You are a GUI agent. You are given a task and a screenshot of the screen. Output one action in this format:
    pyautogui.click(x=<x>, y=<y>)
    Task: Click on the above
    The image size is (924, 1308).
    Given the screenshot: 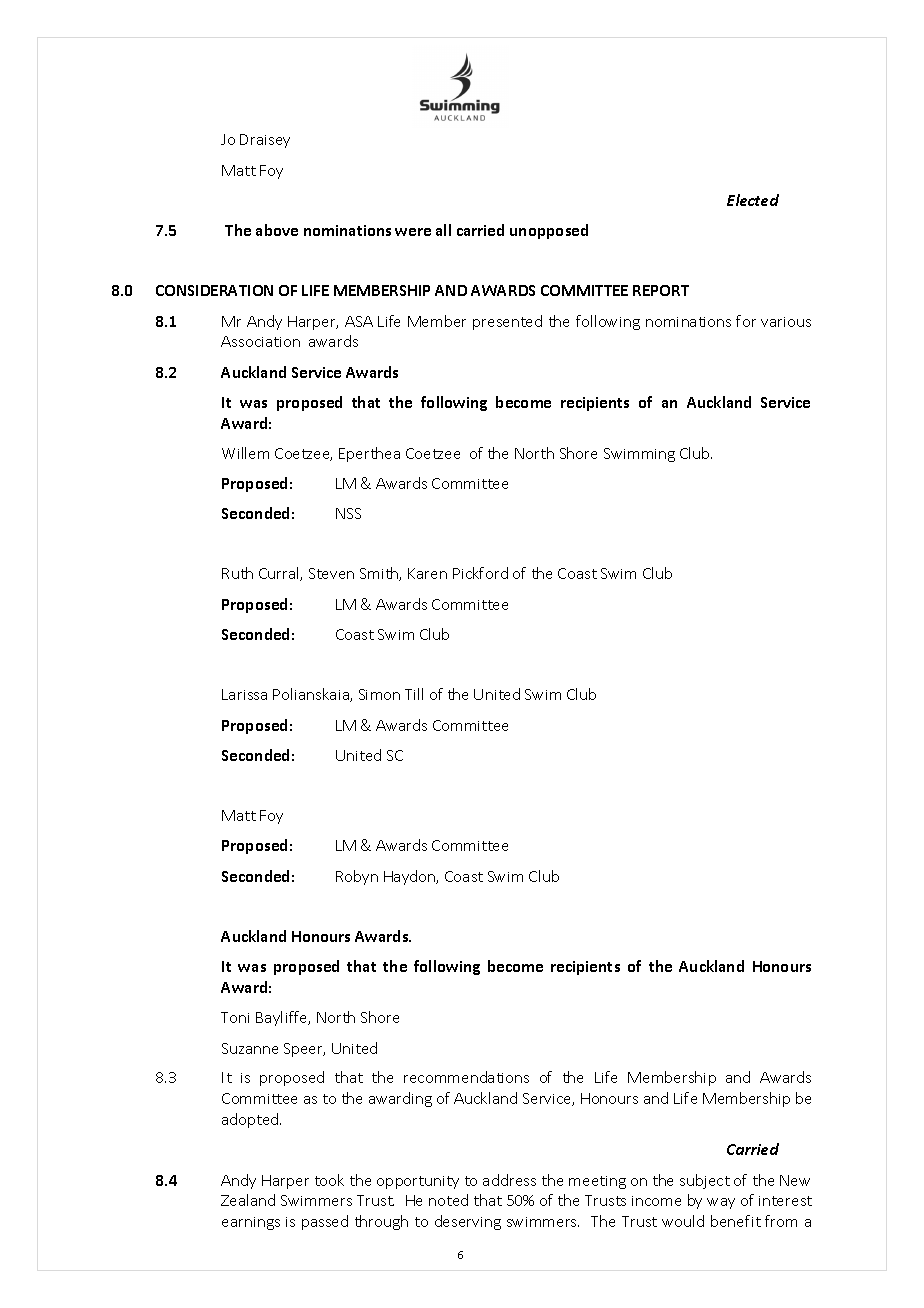 What is the action you would take?
    pyautogui.click(x=277, y=230)
